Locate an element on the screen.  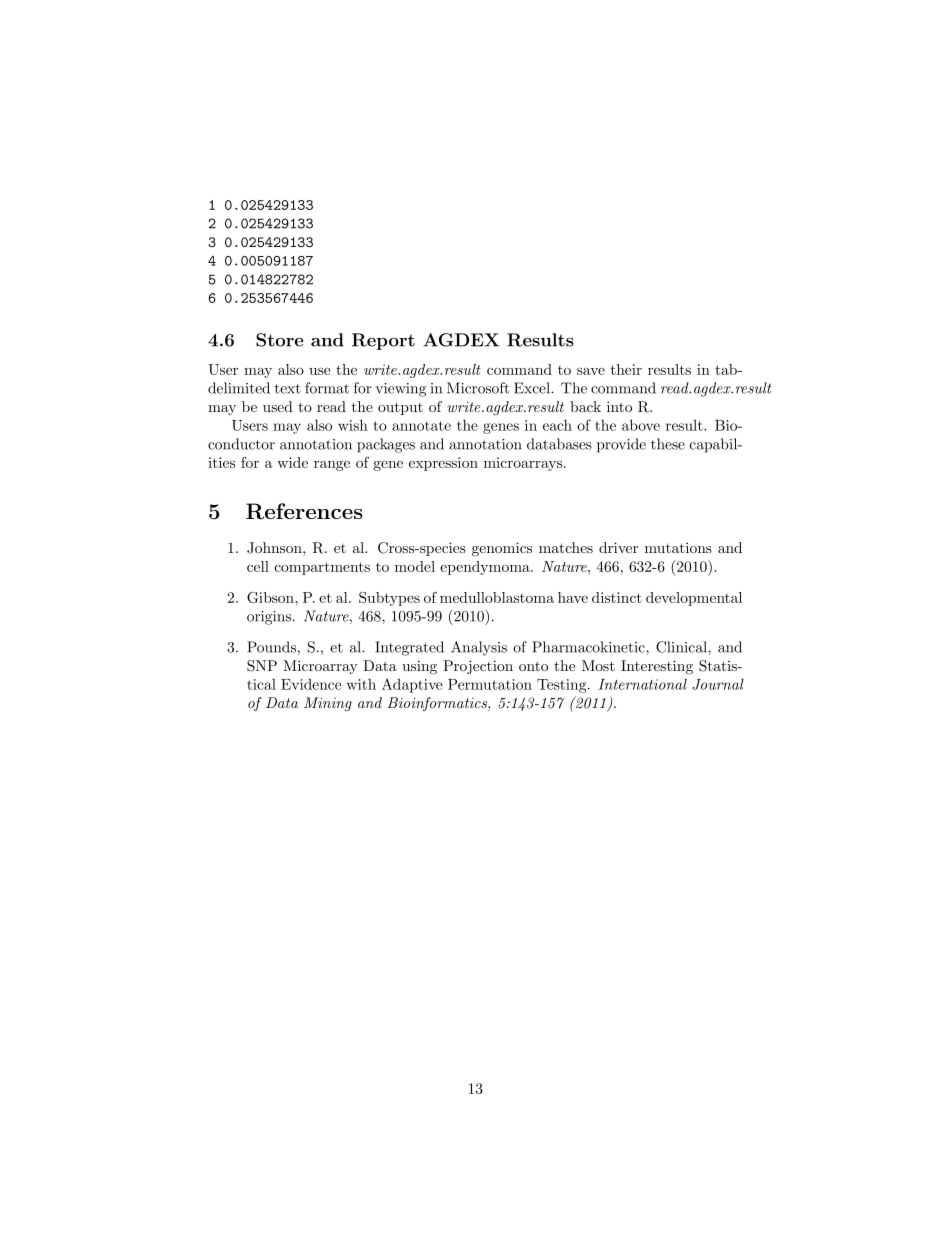
expression is located at coordinates (443, 464).
